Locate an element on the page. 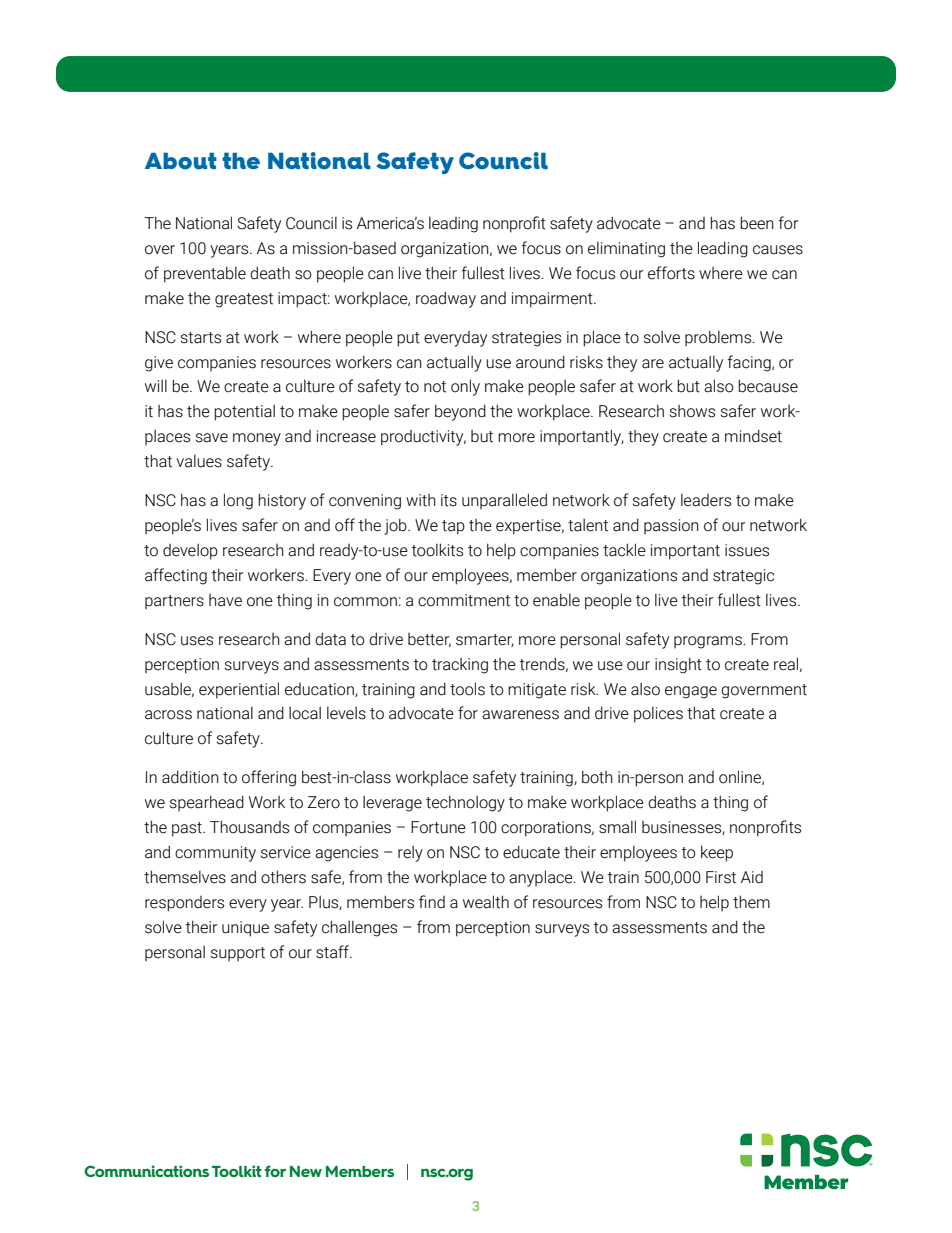  been is located at coordinates (757, 223).
